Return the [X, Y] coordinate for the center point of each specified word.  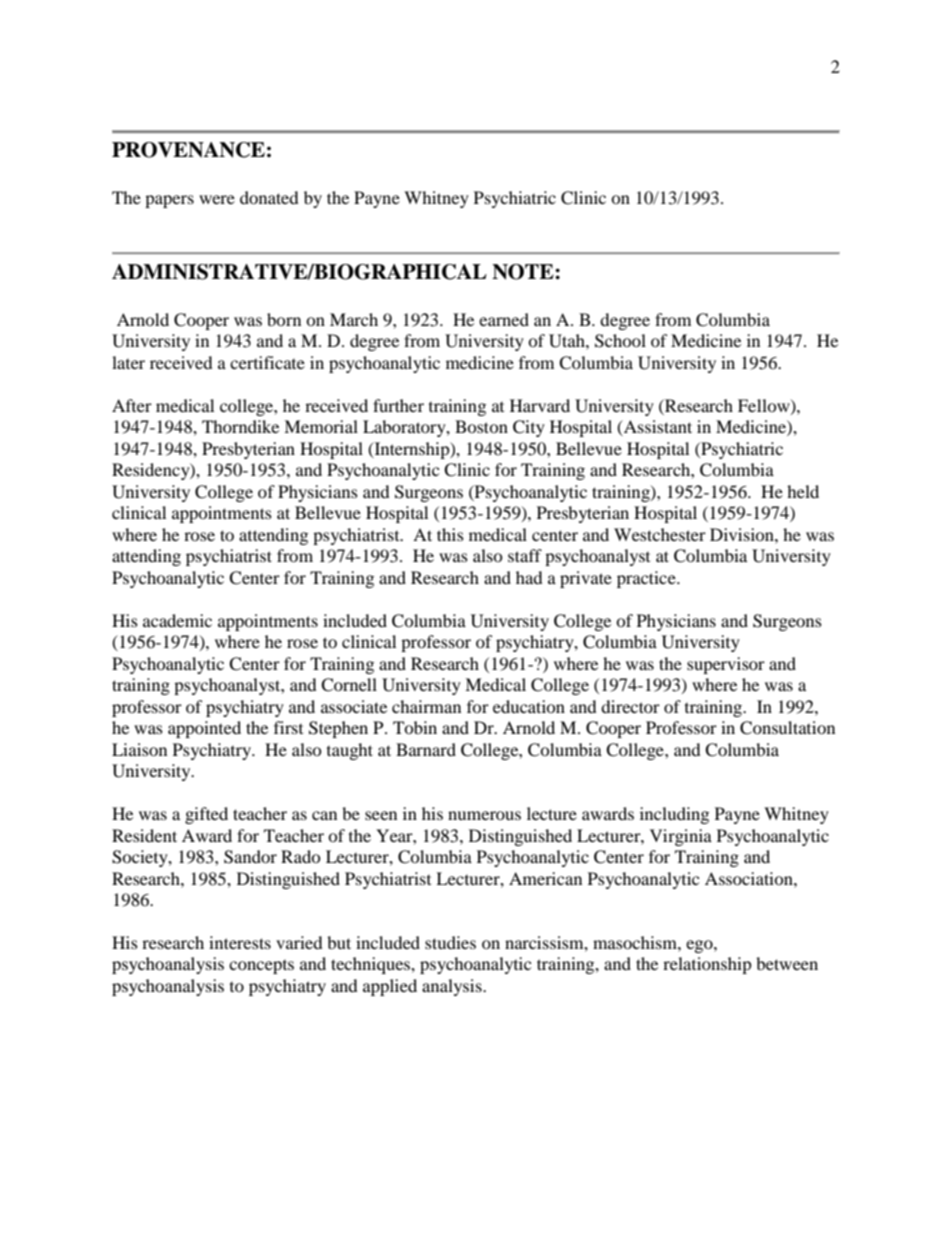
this [450, 534]
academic [177, 620]
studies [450, 942]
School [620, 341]
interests [240, 942]
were [217, 199]
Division [743, 534]
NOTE [524, 272]
